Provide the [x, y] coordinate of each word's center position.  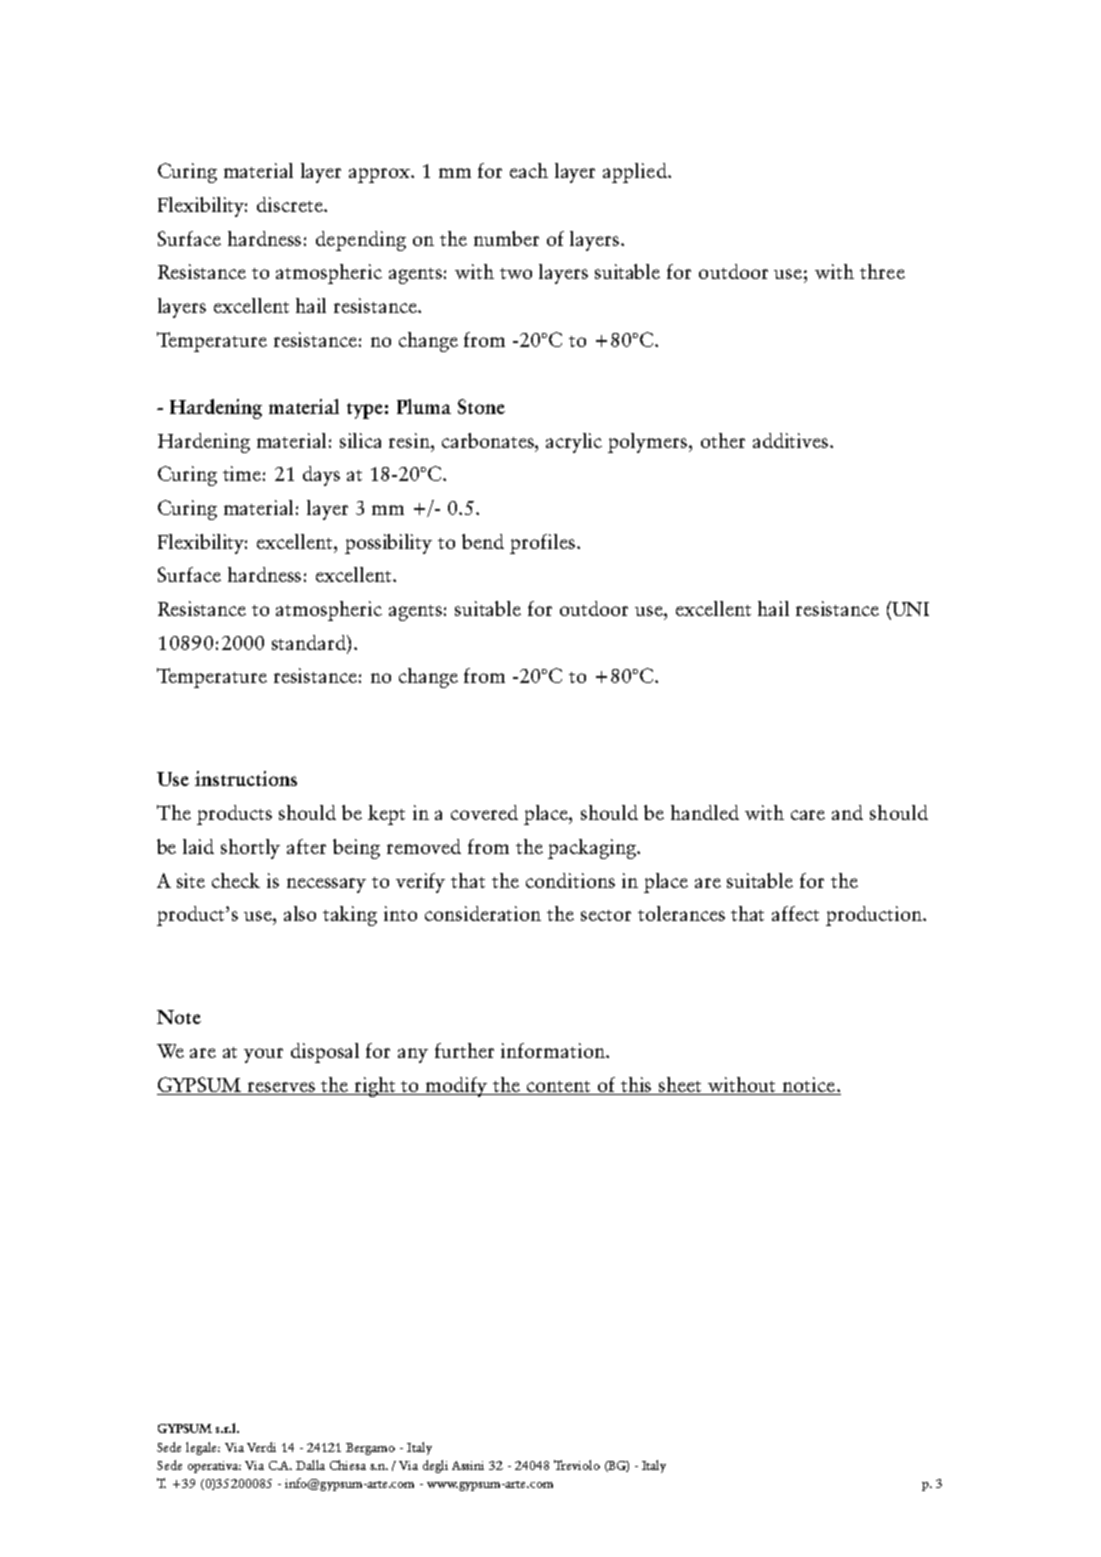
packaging [593, 849]
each [529, 170]
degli [435, 1466]
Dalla [310, 1465]
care [808, 815]
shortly [250, 849]
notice [808, 1086]
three [882, 271]
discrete [291, 204]
